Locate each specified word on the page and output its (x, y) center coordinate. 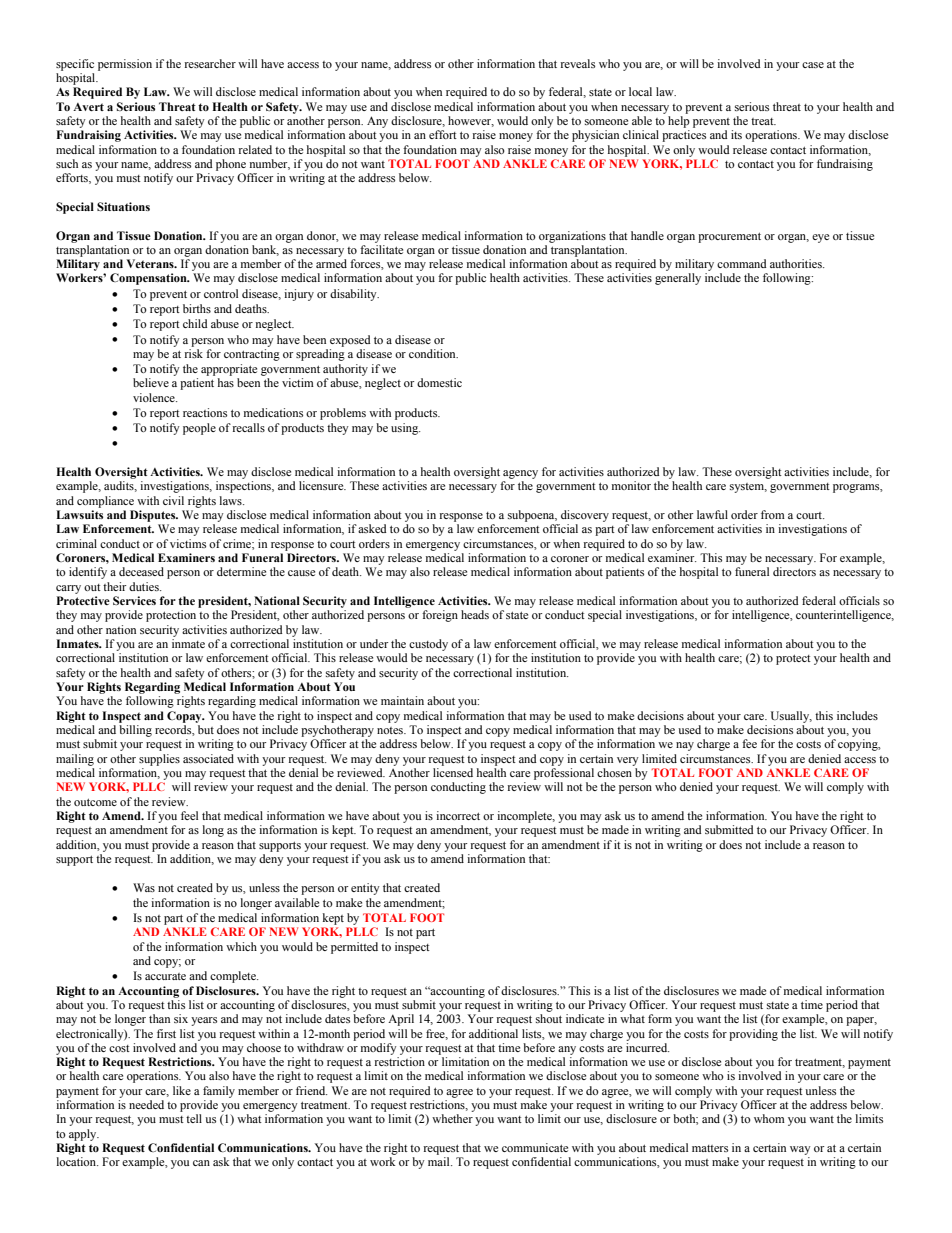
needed (146, 1104)
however (471, 121)
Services (134, 600)
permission (125, 65)
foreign (440, 616)
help (679, 122)
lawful (712, 514)
